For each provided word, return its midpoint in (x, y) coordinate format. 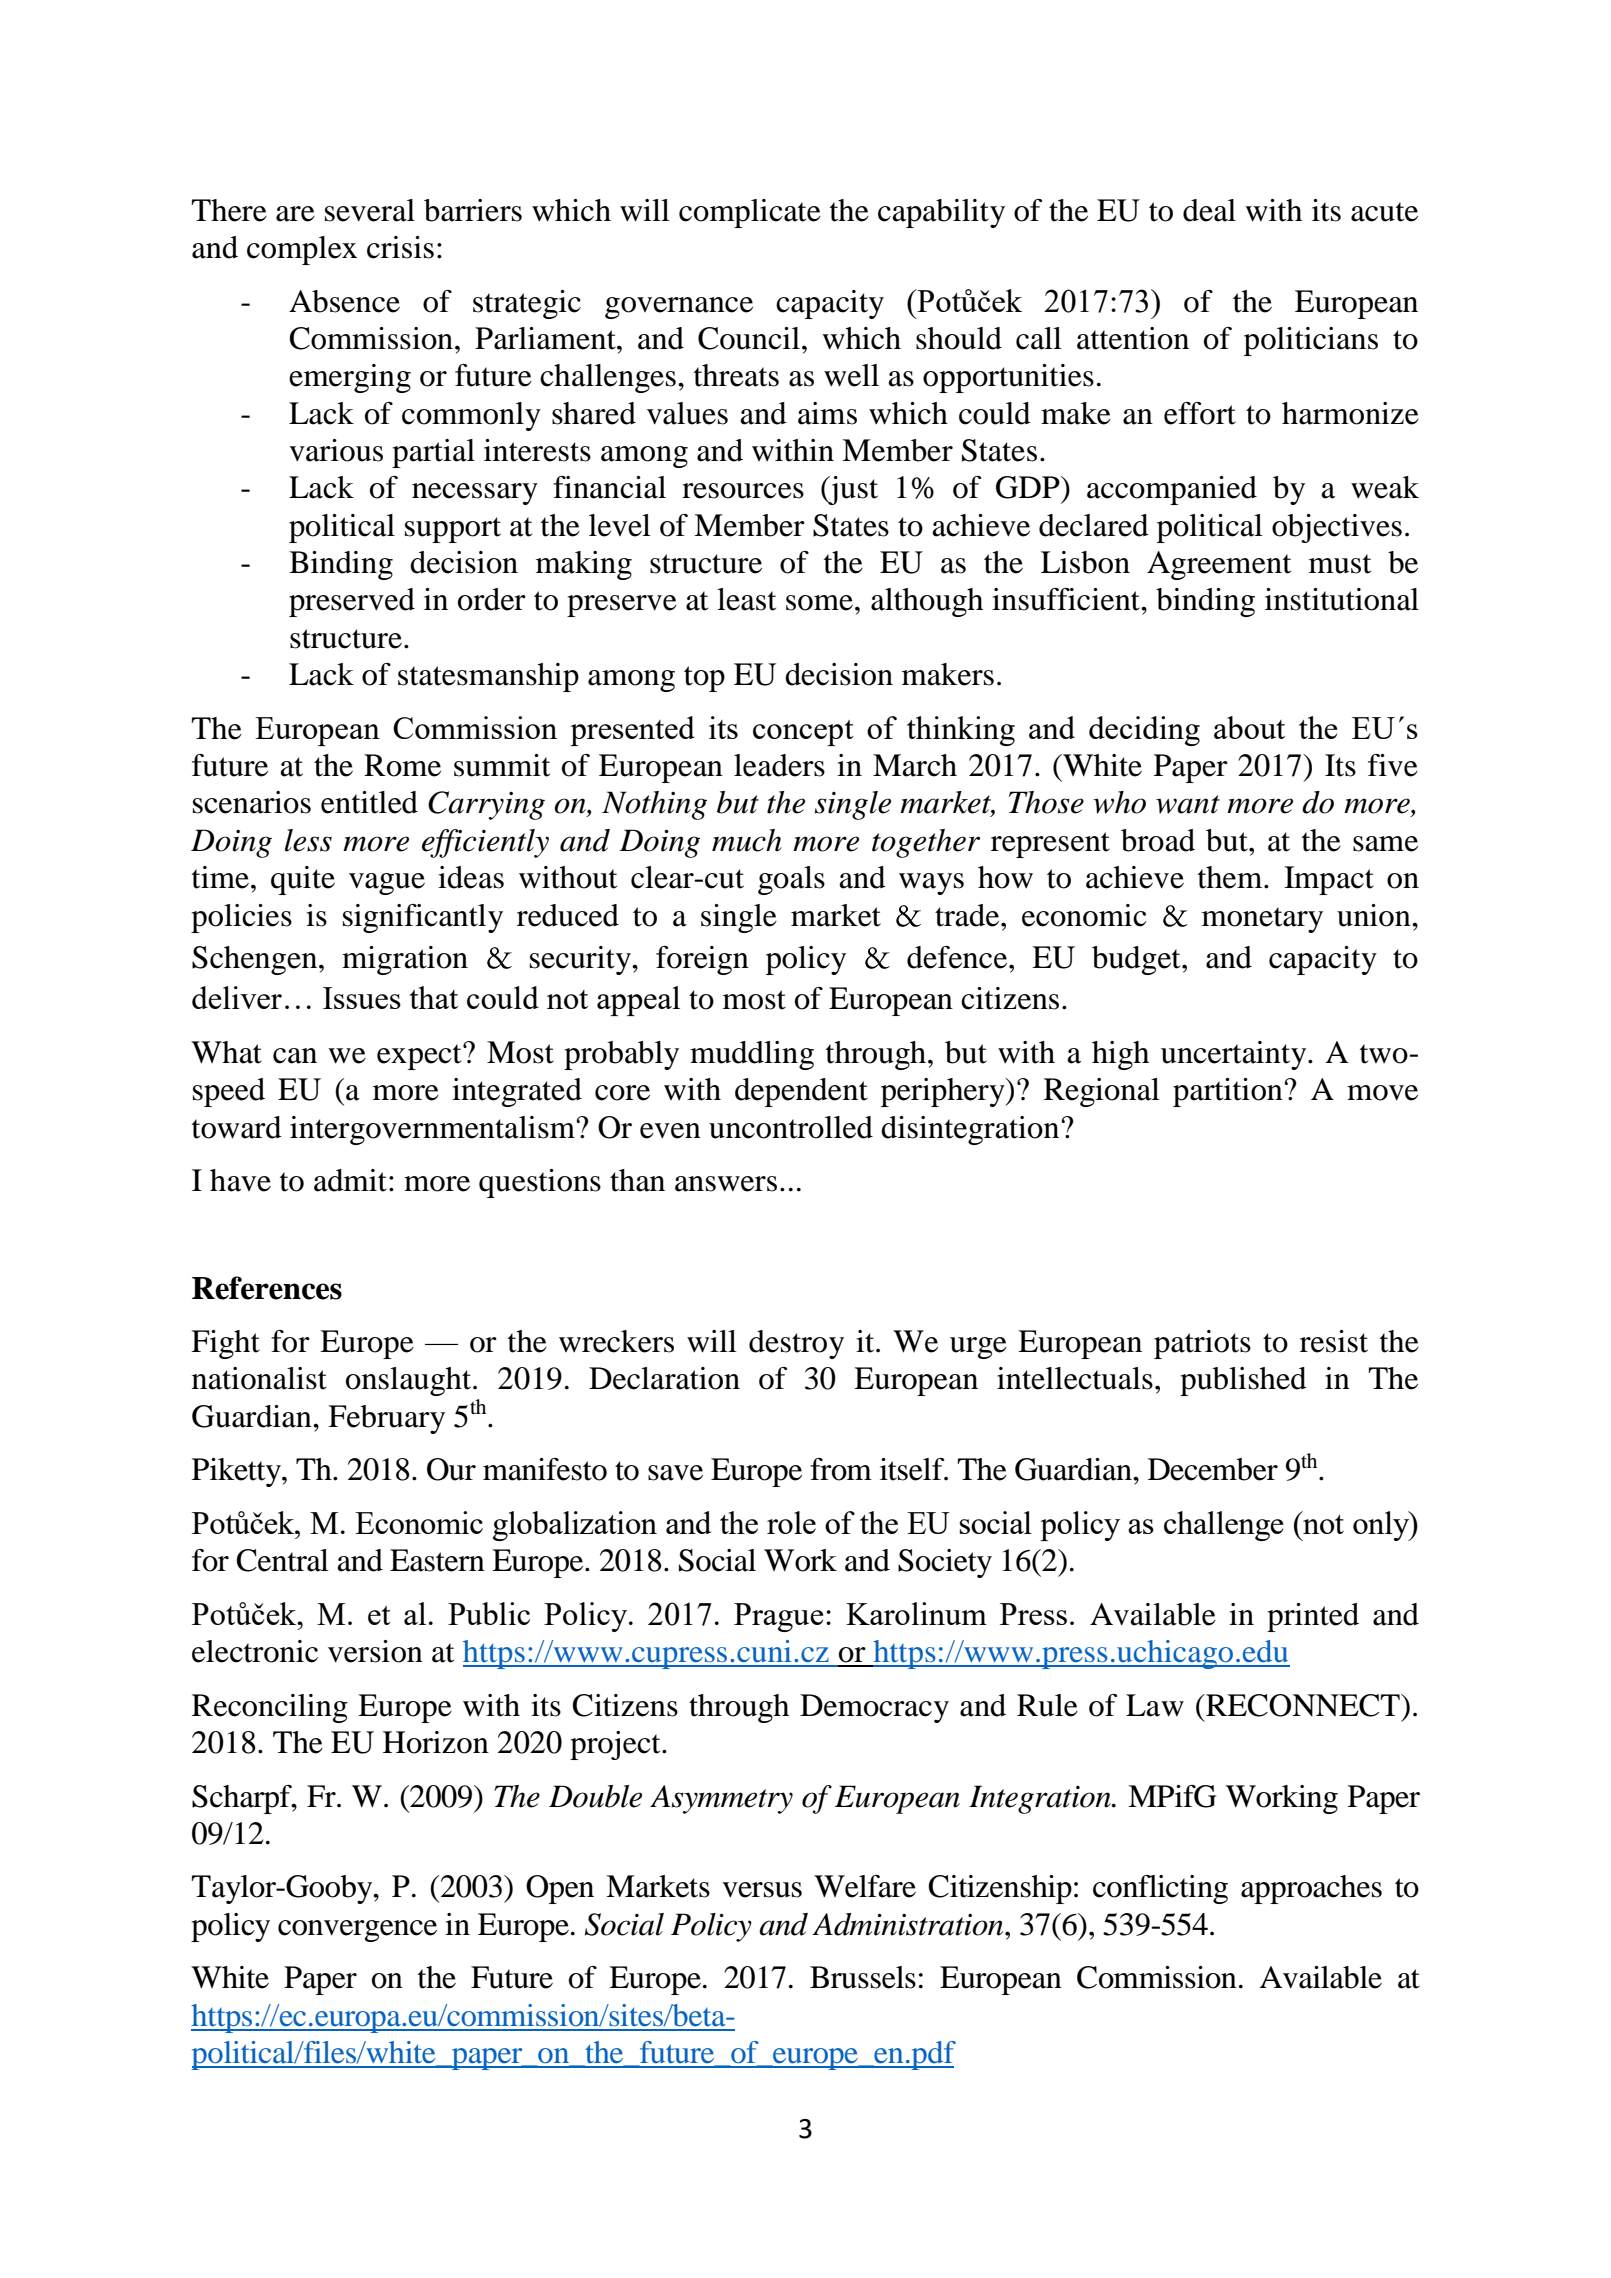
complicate (750, 213)
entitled (369, 802)
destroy (796, 1344)
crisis (400, 247)
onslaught (410, 1381)
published (1243, 1381)
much (747, 840)
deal (1209, 210)
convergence (357, 1931)
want (1188, 804)
